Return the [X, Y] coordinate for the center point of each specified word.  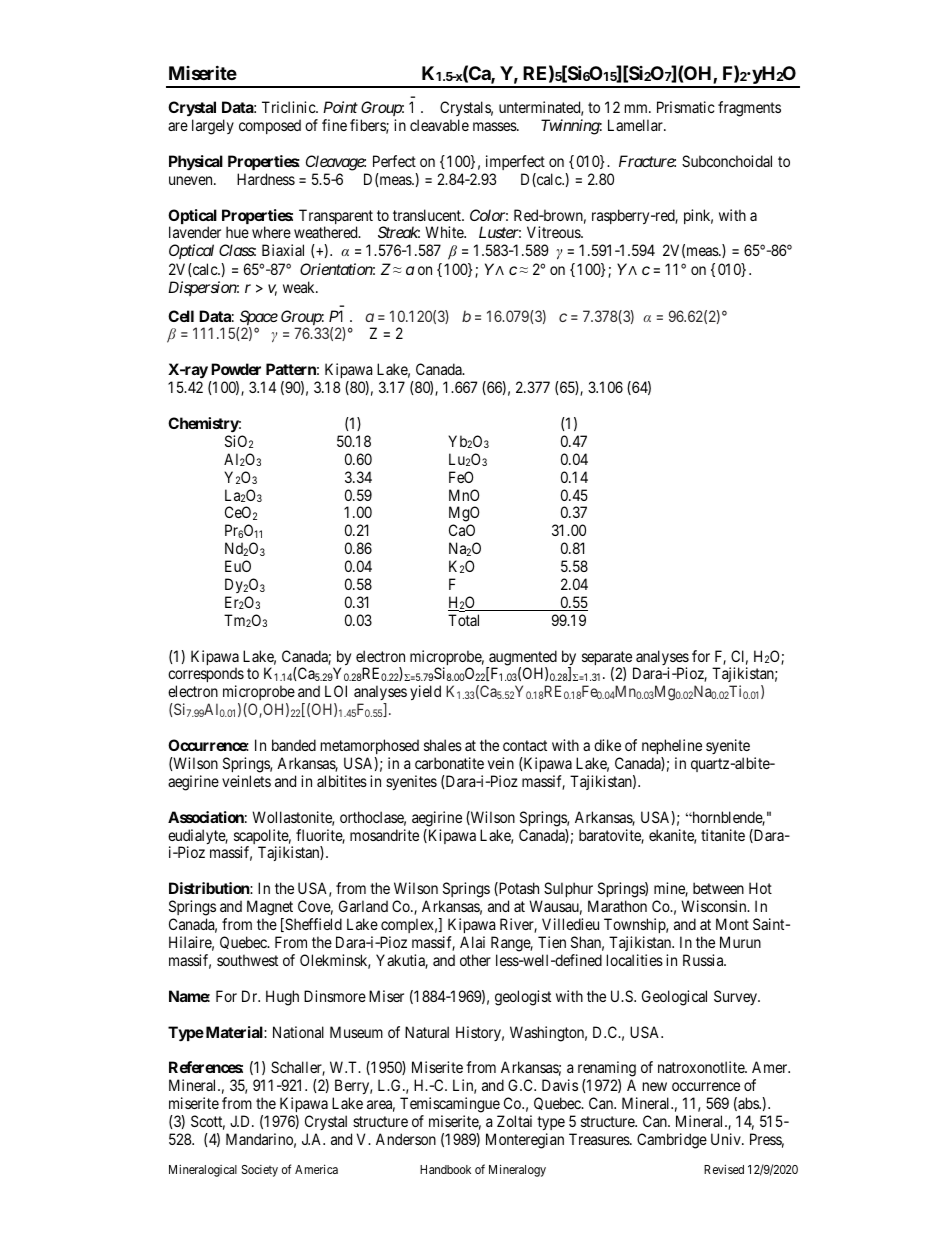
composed [270, 126]
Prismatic [686, 107]
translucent [428, 215]
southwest [247, 960]
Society [260, 1171]
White [445, 232]
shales [443, 745]
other [475, 960]
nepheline [672, 746]
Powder [236, 369]
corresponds [206, 676]
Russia [704, 960]
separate [608, 659]
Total [463, 620]
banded [294, 745]
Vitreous [554, 232]
